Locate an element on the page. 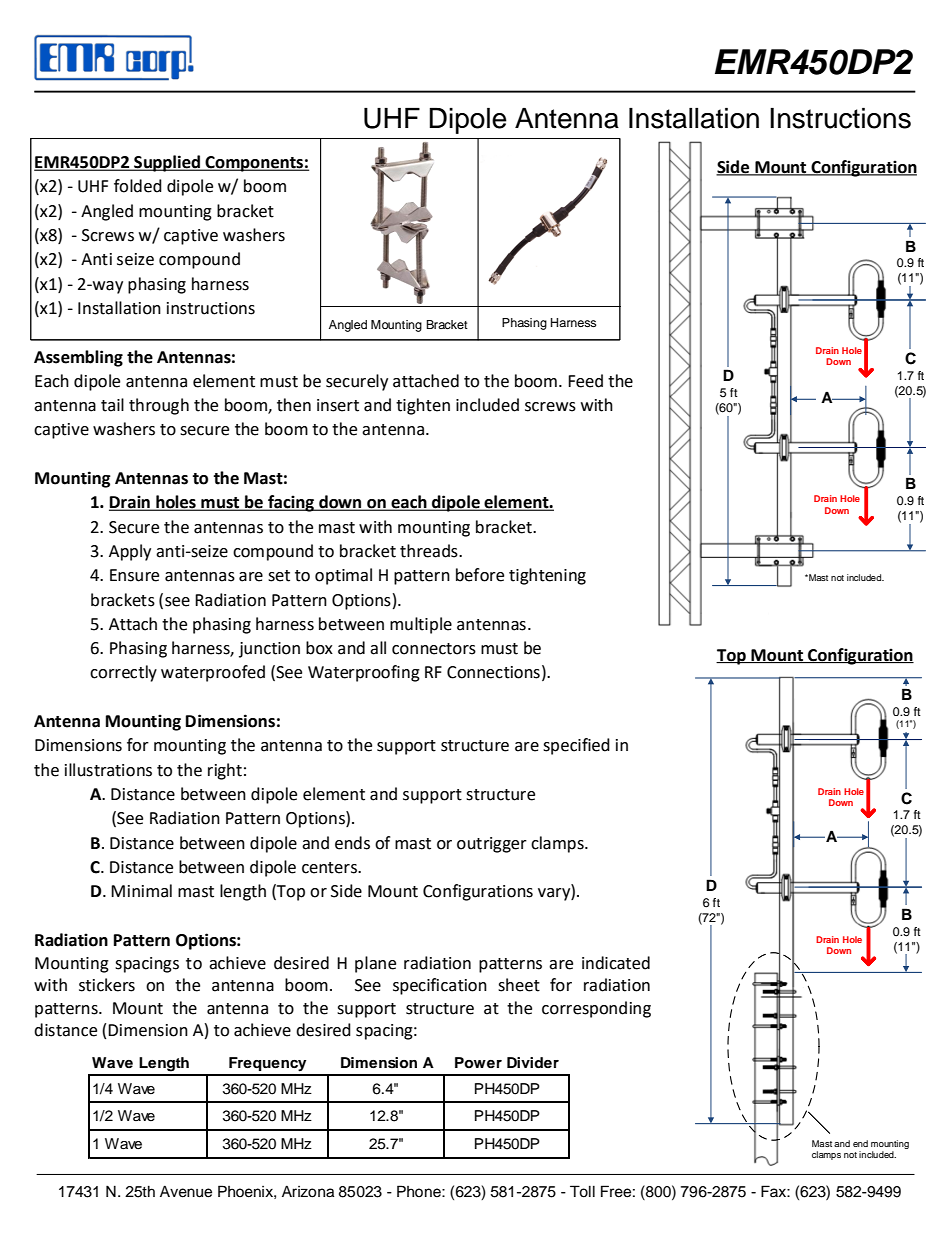 The width and height of the page is (952, 1233). illustrations is located at coordinates (108, 770).
